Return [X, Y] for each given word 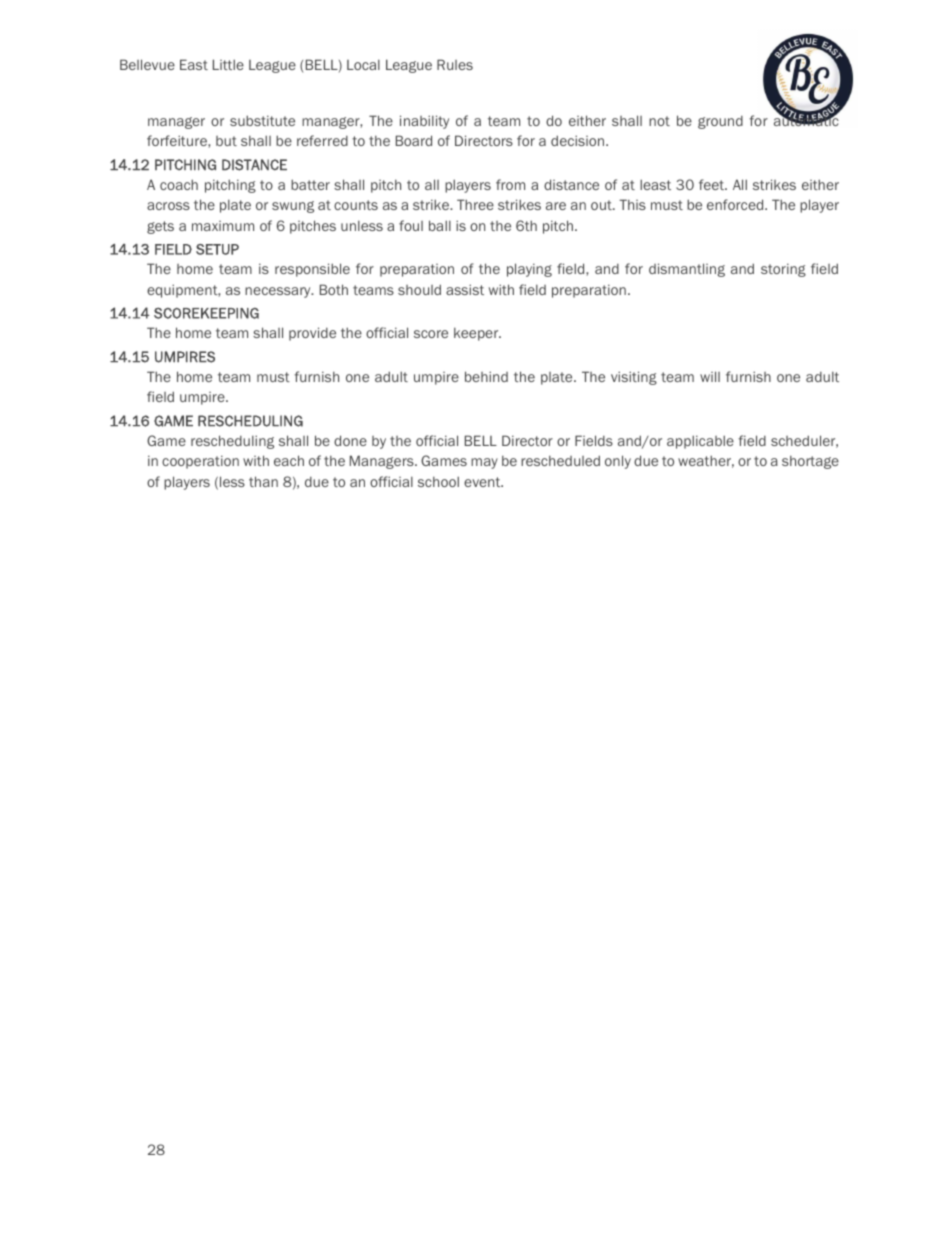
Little [228, 64]
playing [529, 270]
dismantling [687, 270]
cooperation [200, 462]
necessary [279, 292]
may [484, 463]
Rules [455, 64]
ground [720, 122]
